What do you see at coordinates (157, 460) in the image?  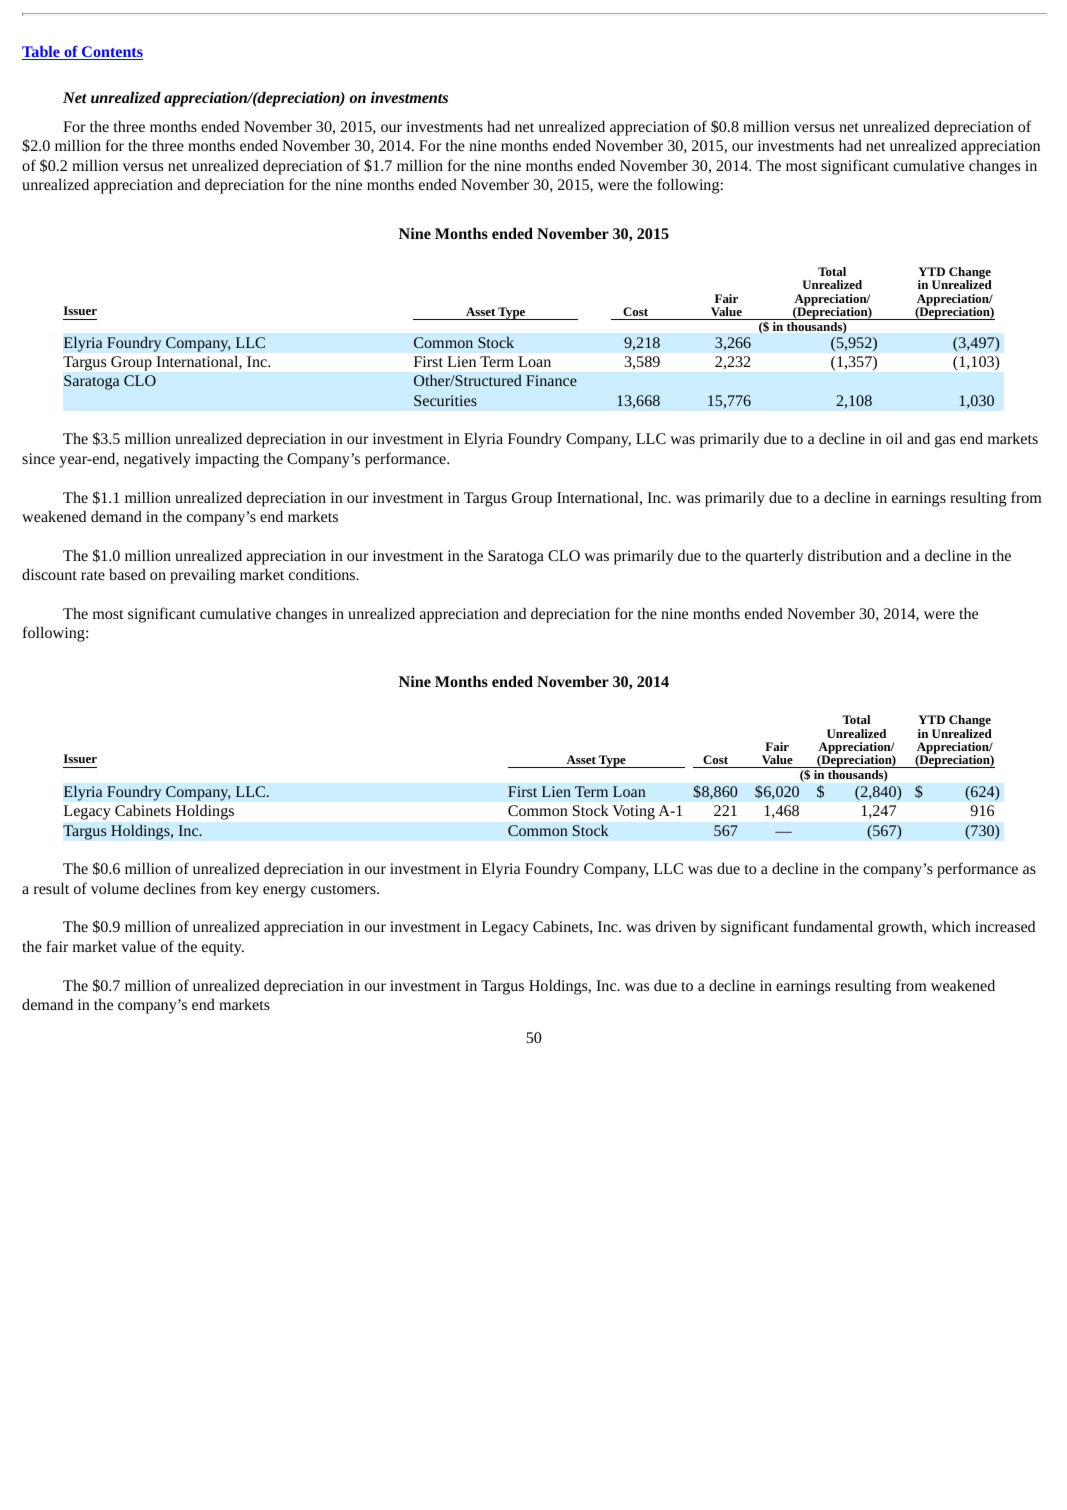 I see `negatively` at bounding box center [157, 460].
